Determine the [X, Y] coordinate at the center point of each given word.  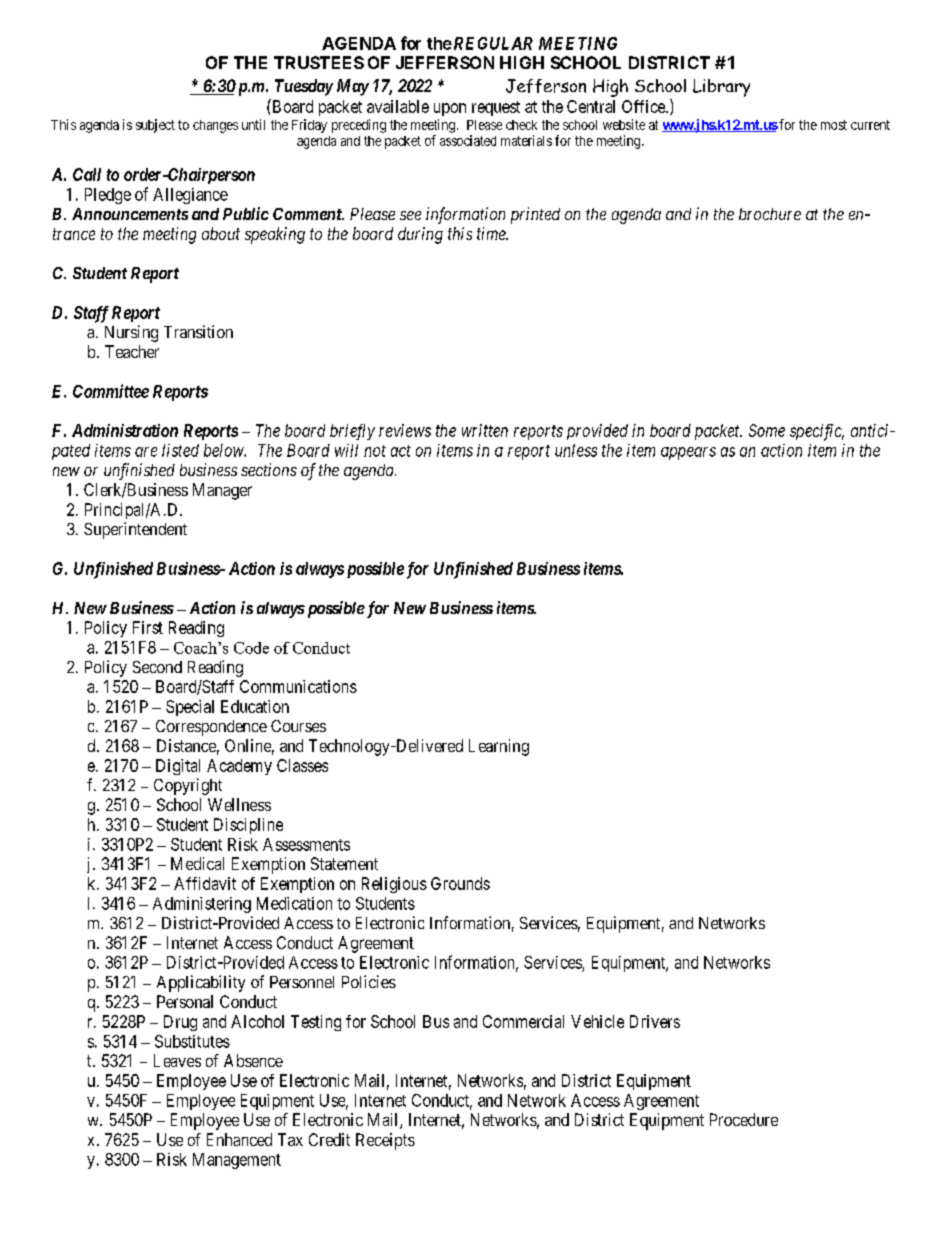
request [496, 108]
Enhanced [239, 1139]
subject [155, 126]
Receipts [385, 1141]
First [148, 627]
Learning [499, 747]
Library [721, 88]
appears [688, 453]
